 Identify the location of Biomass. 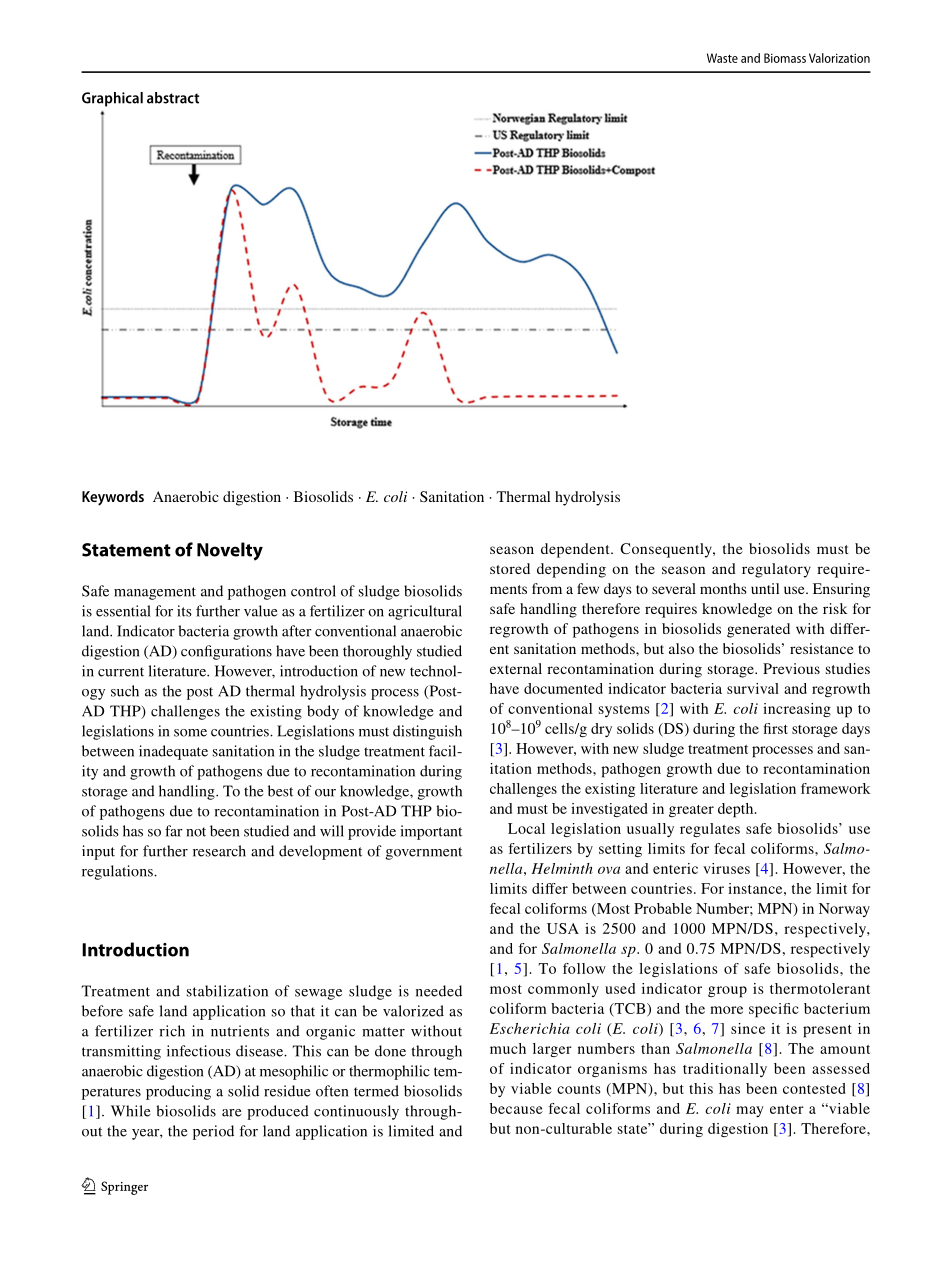
(785, 58).
